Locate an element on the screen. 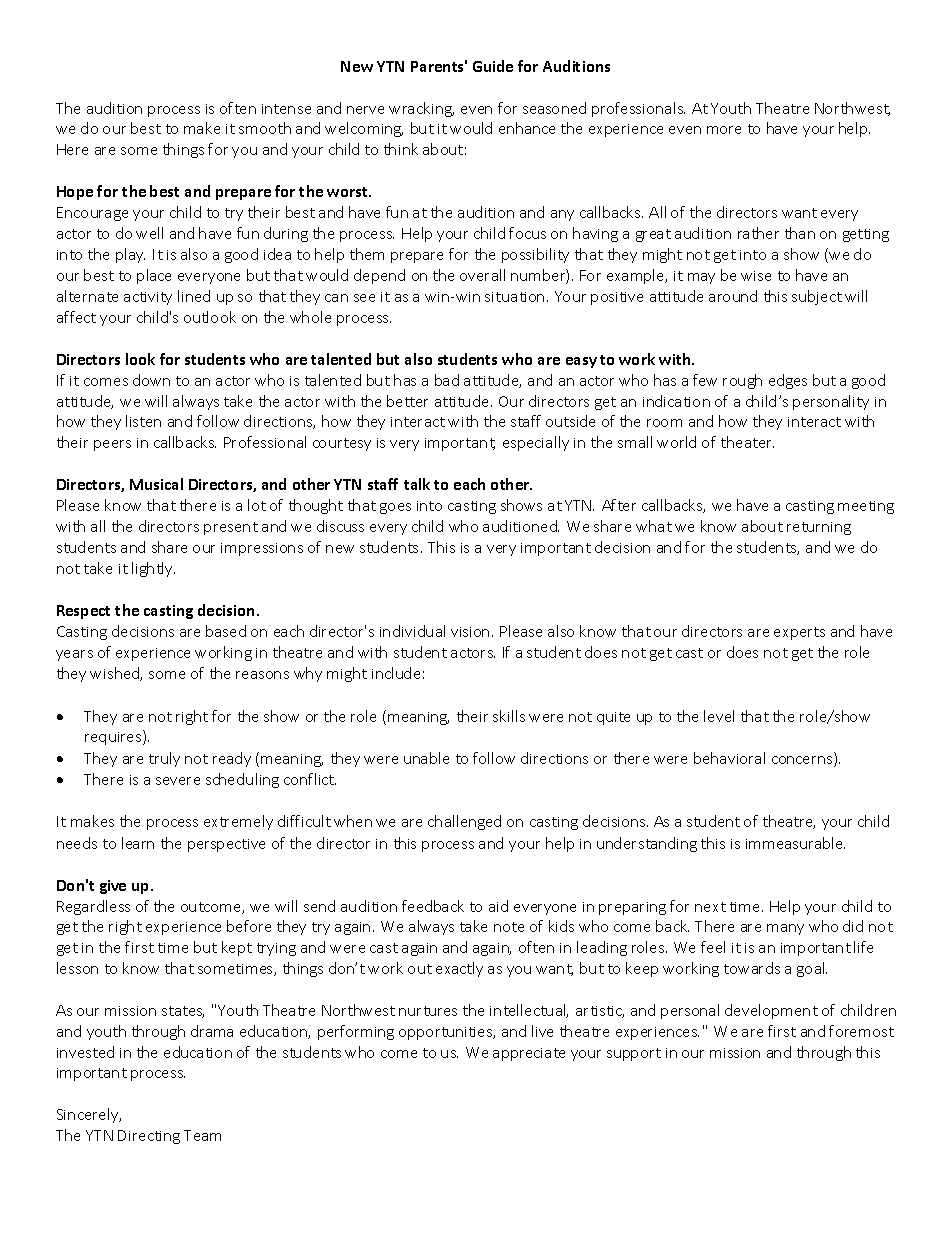 This screenshot has height=1233, width=952. theater is located at coordinates (747, 442).
